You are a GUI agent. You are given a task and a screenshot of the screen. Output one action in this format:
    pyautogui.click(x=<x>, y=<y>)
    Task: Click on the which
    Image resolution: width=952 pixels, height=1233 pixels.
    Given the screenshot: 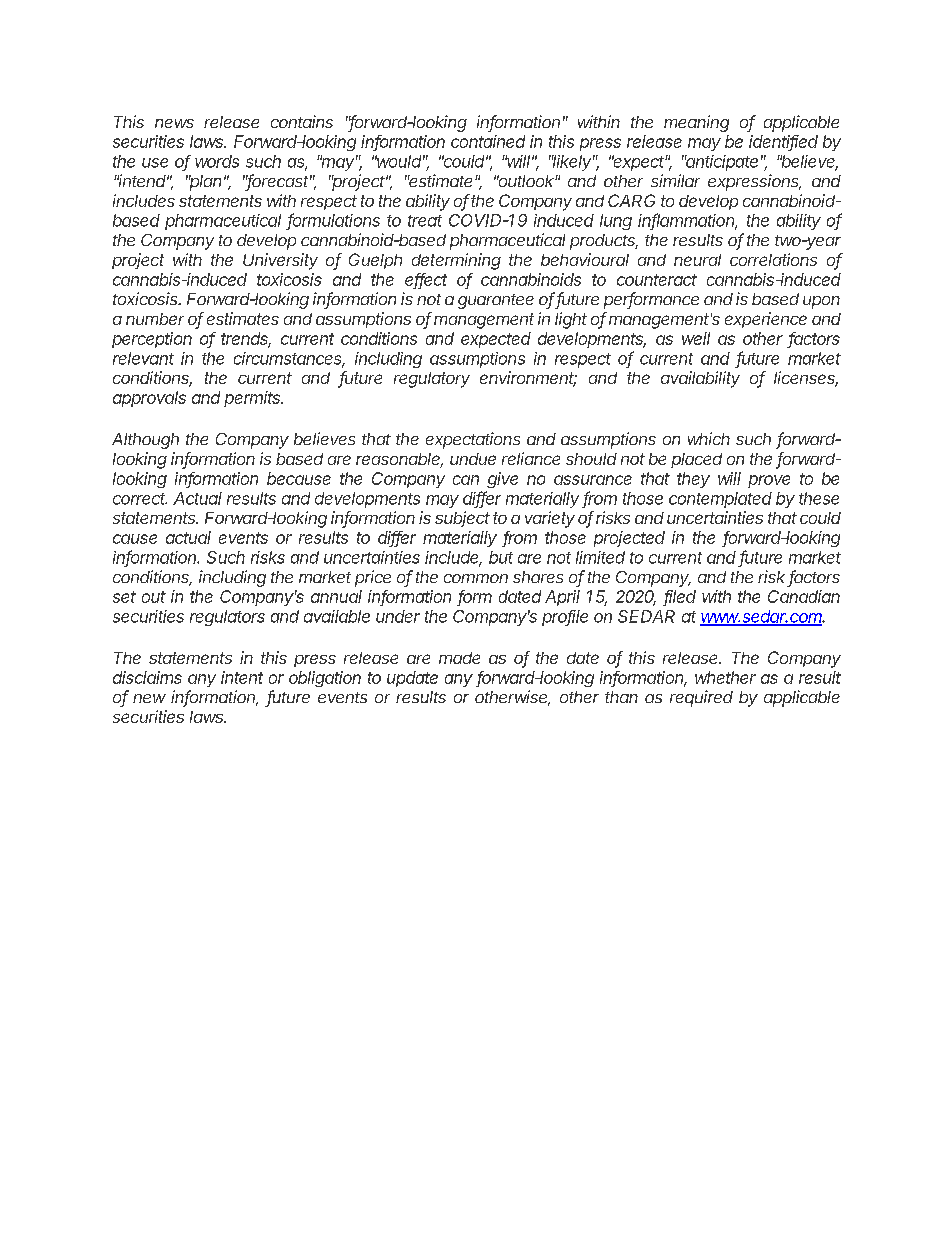 What is the action you would take?
    pyautogui.click(x=709, y=438)
